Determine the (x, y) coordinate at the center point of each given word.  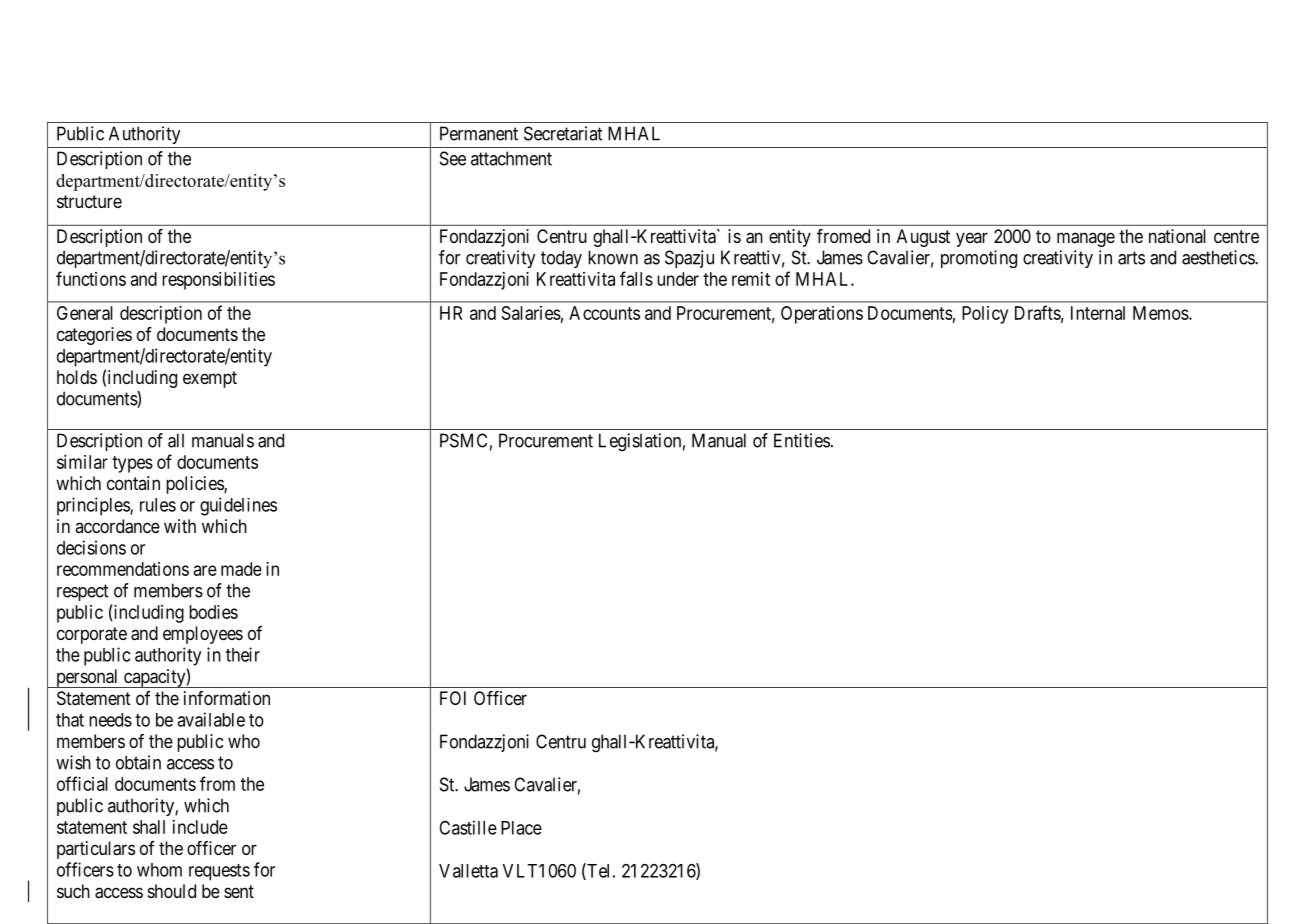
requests (219, 872)
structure (89, 201)
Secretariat (563, 133)
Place (521, 828)
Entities (802, 440)
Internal (1098, 313)
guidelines (238, 506)
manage (1086, 239)
